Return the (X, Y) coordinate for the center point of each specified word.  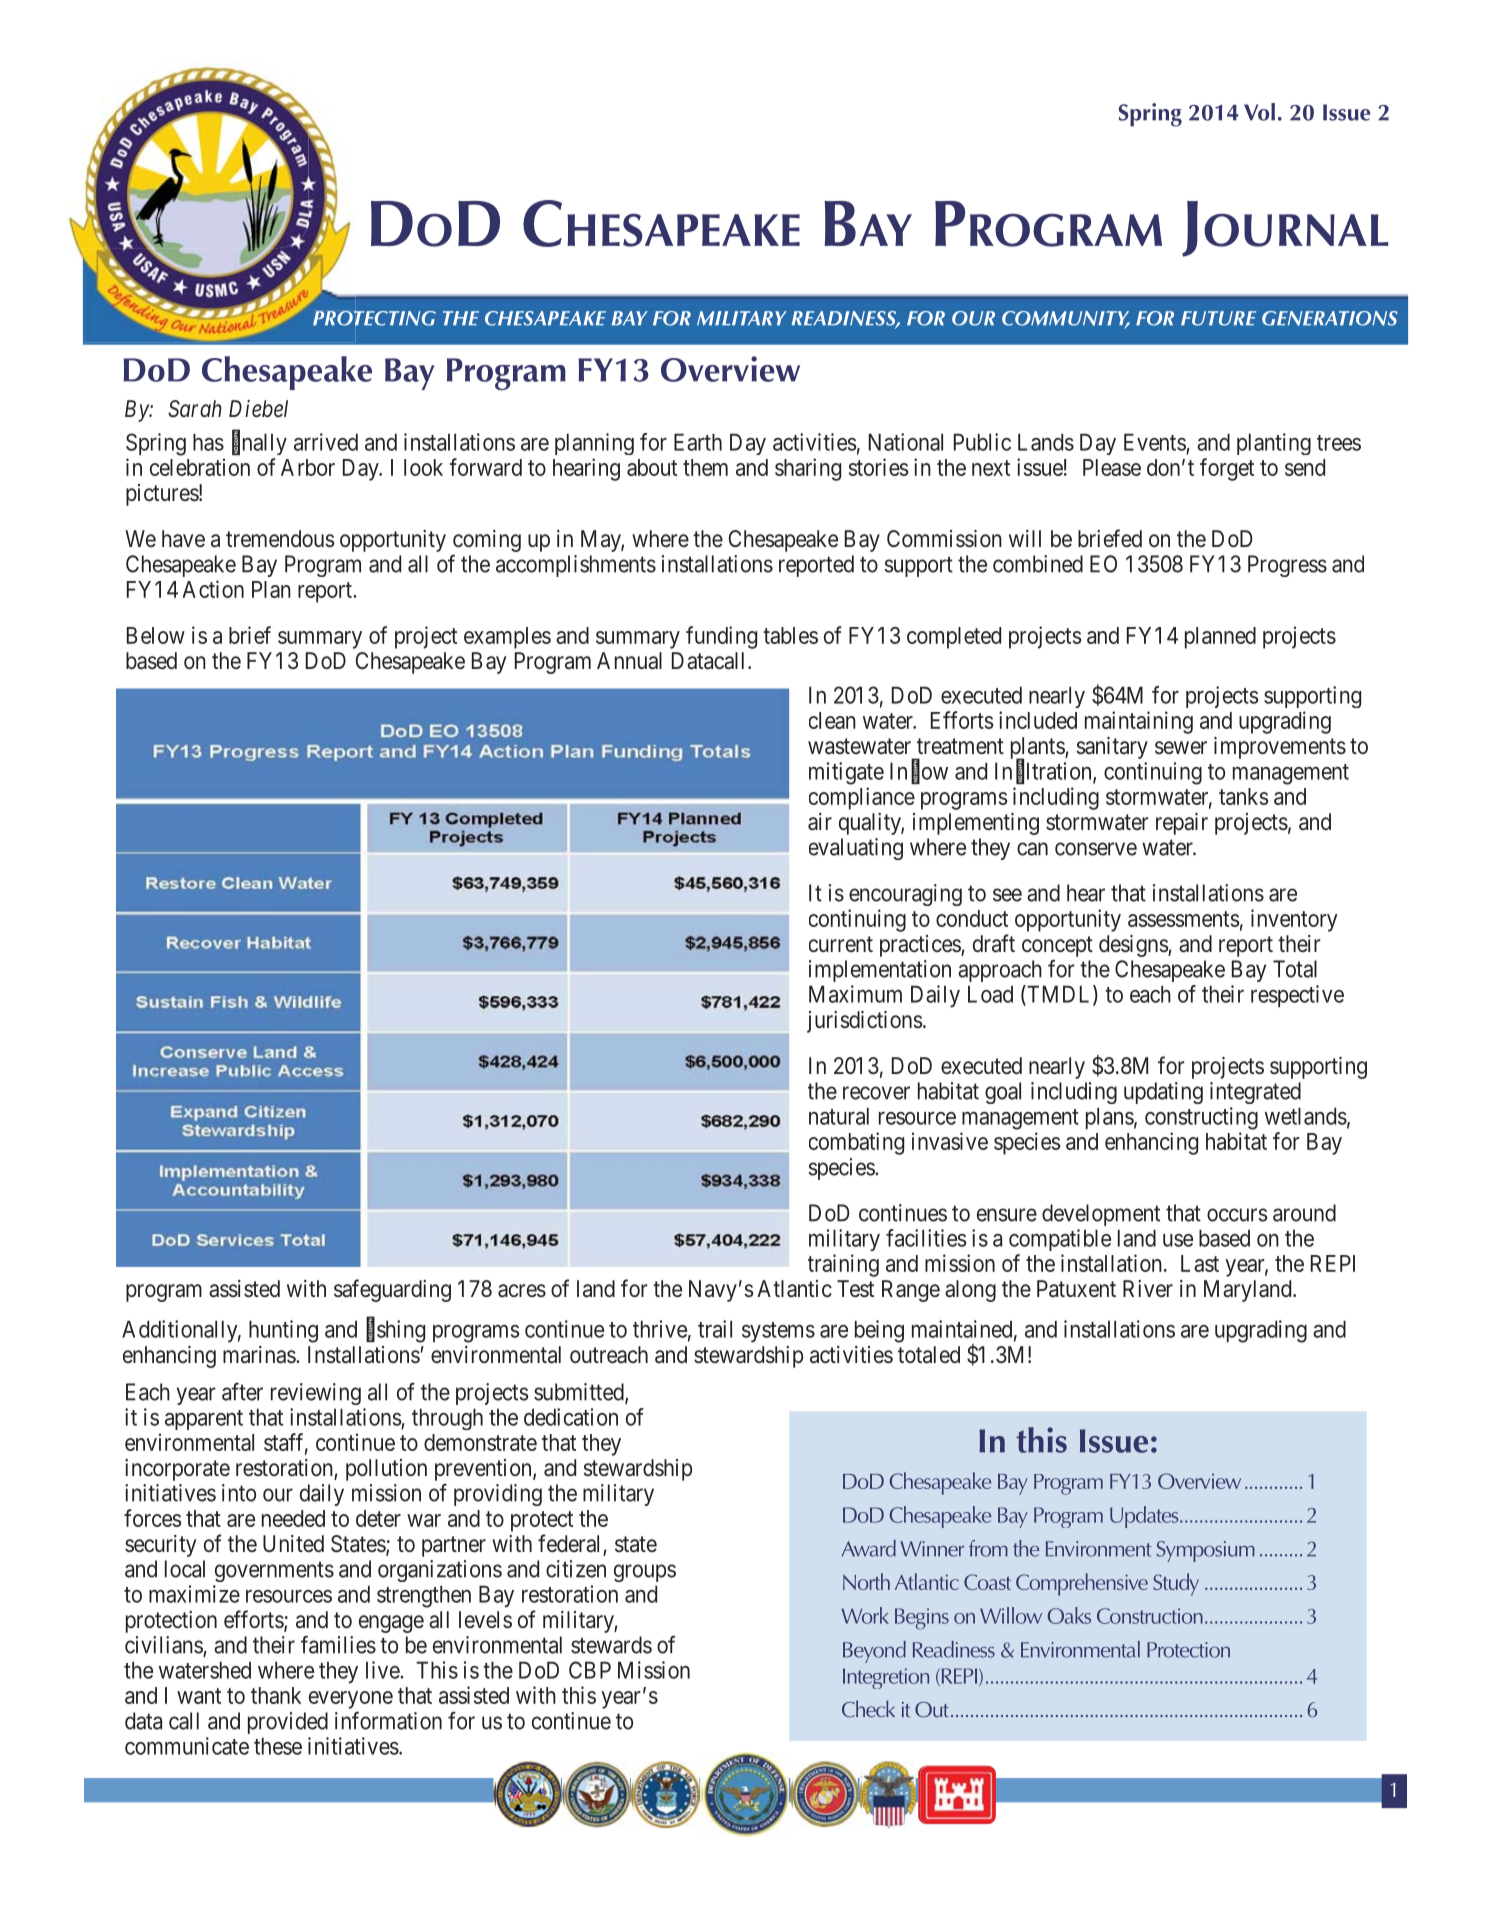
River (1148, 1289)
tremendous (280, 539)
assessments (1183, 919)
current (841, 944)
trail (715, 1329)
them (705, 467)
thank (276, 1695)
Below (156, 635)
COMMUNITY (1066, 319)
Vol (1259, 112)
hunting (283, 1331)
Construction (1150, 1616)
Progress (1287, 566)
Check (868, 1709)
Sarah (195, 409)
